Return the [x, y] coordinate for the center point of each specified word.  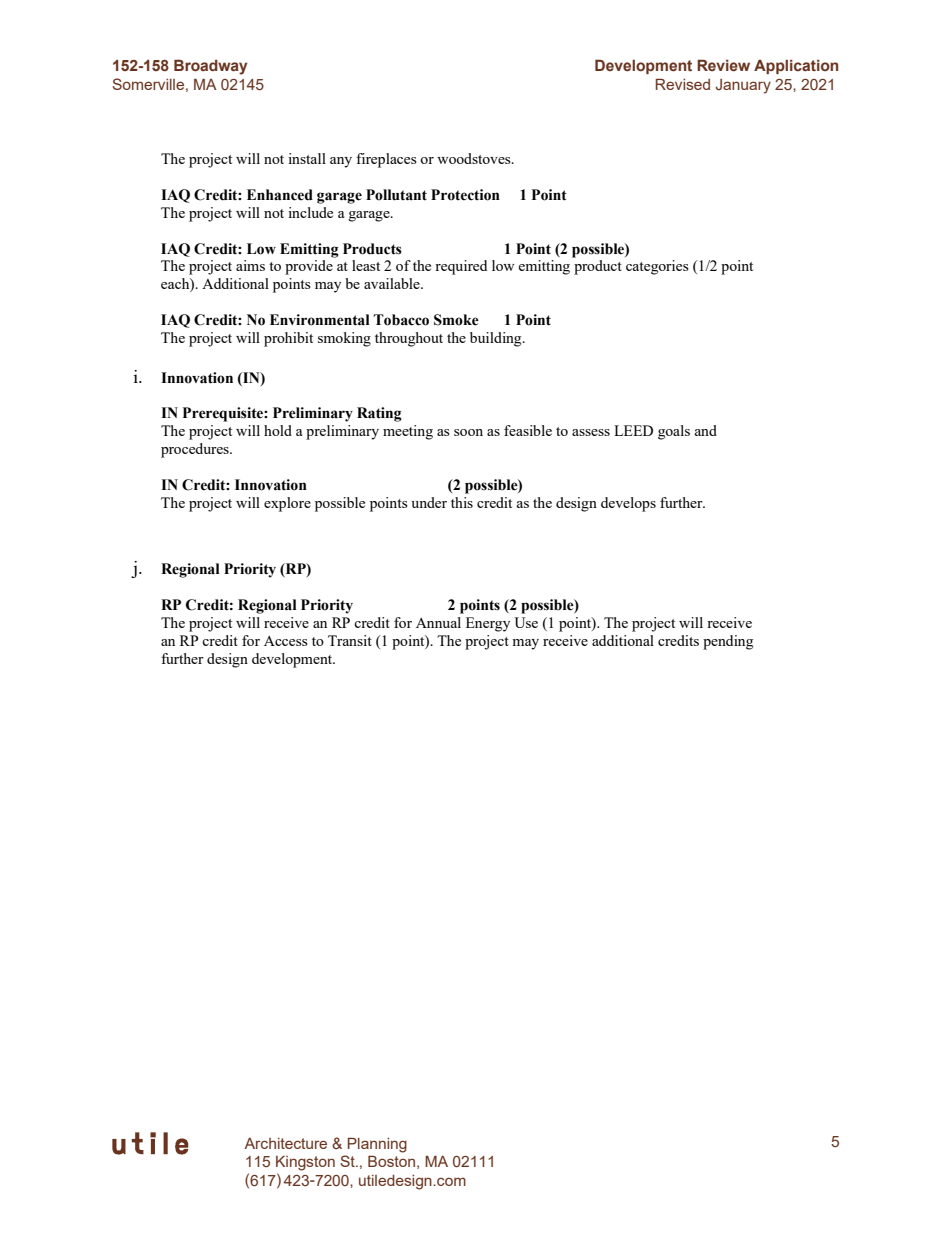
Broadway [211, 67]
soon [468, 432]
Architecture [285, 1143]
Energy [488, 624]
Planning [377, 1145]
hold [278, 430]
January [743, 86]
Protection [465, 195]
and [706, 430]
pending [728, 642]
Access [286, 640]
